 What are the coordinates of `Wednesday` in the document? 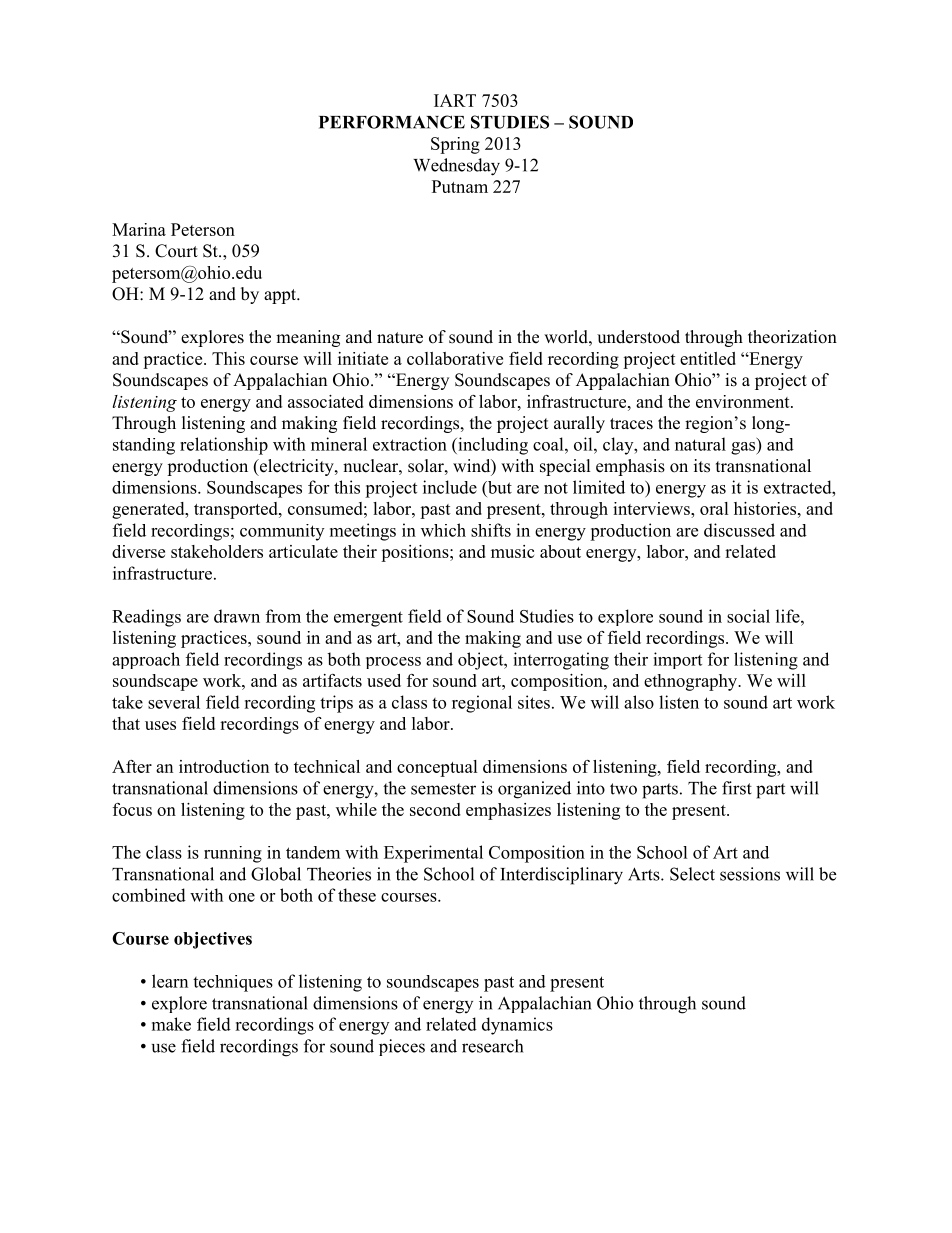 It's located at (456, 167).
